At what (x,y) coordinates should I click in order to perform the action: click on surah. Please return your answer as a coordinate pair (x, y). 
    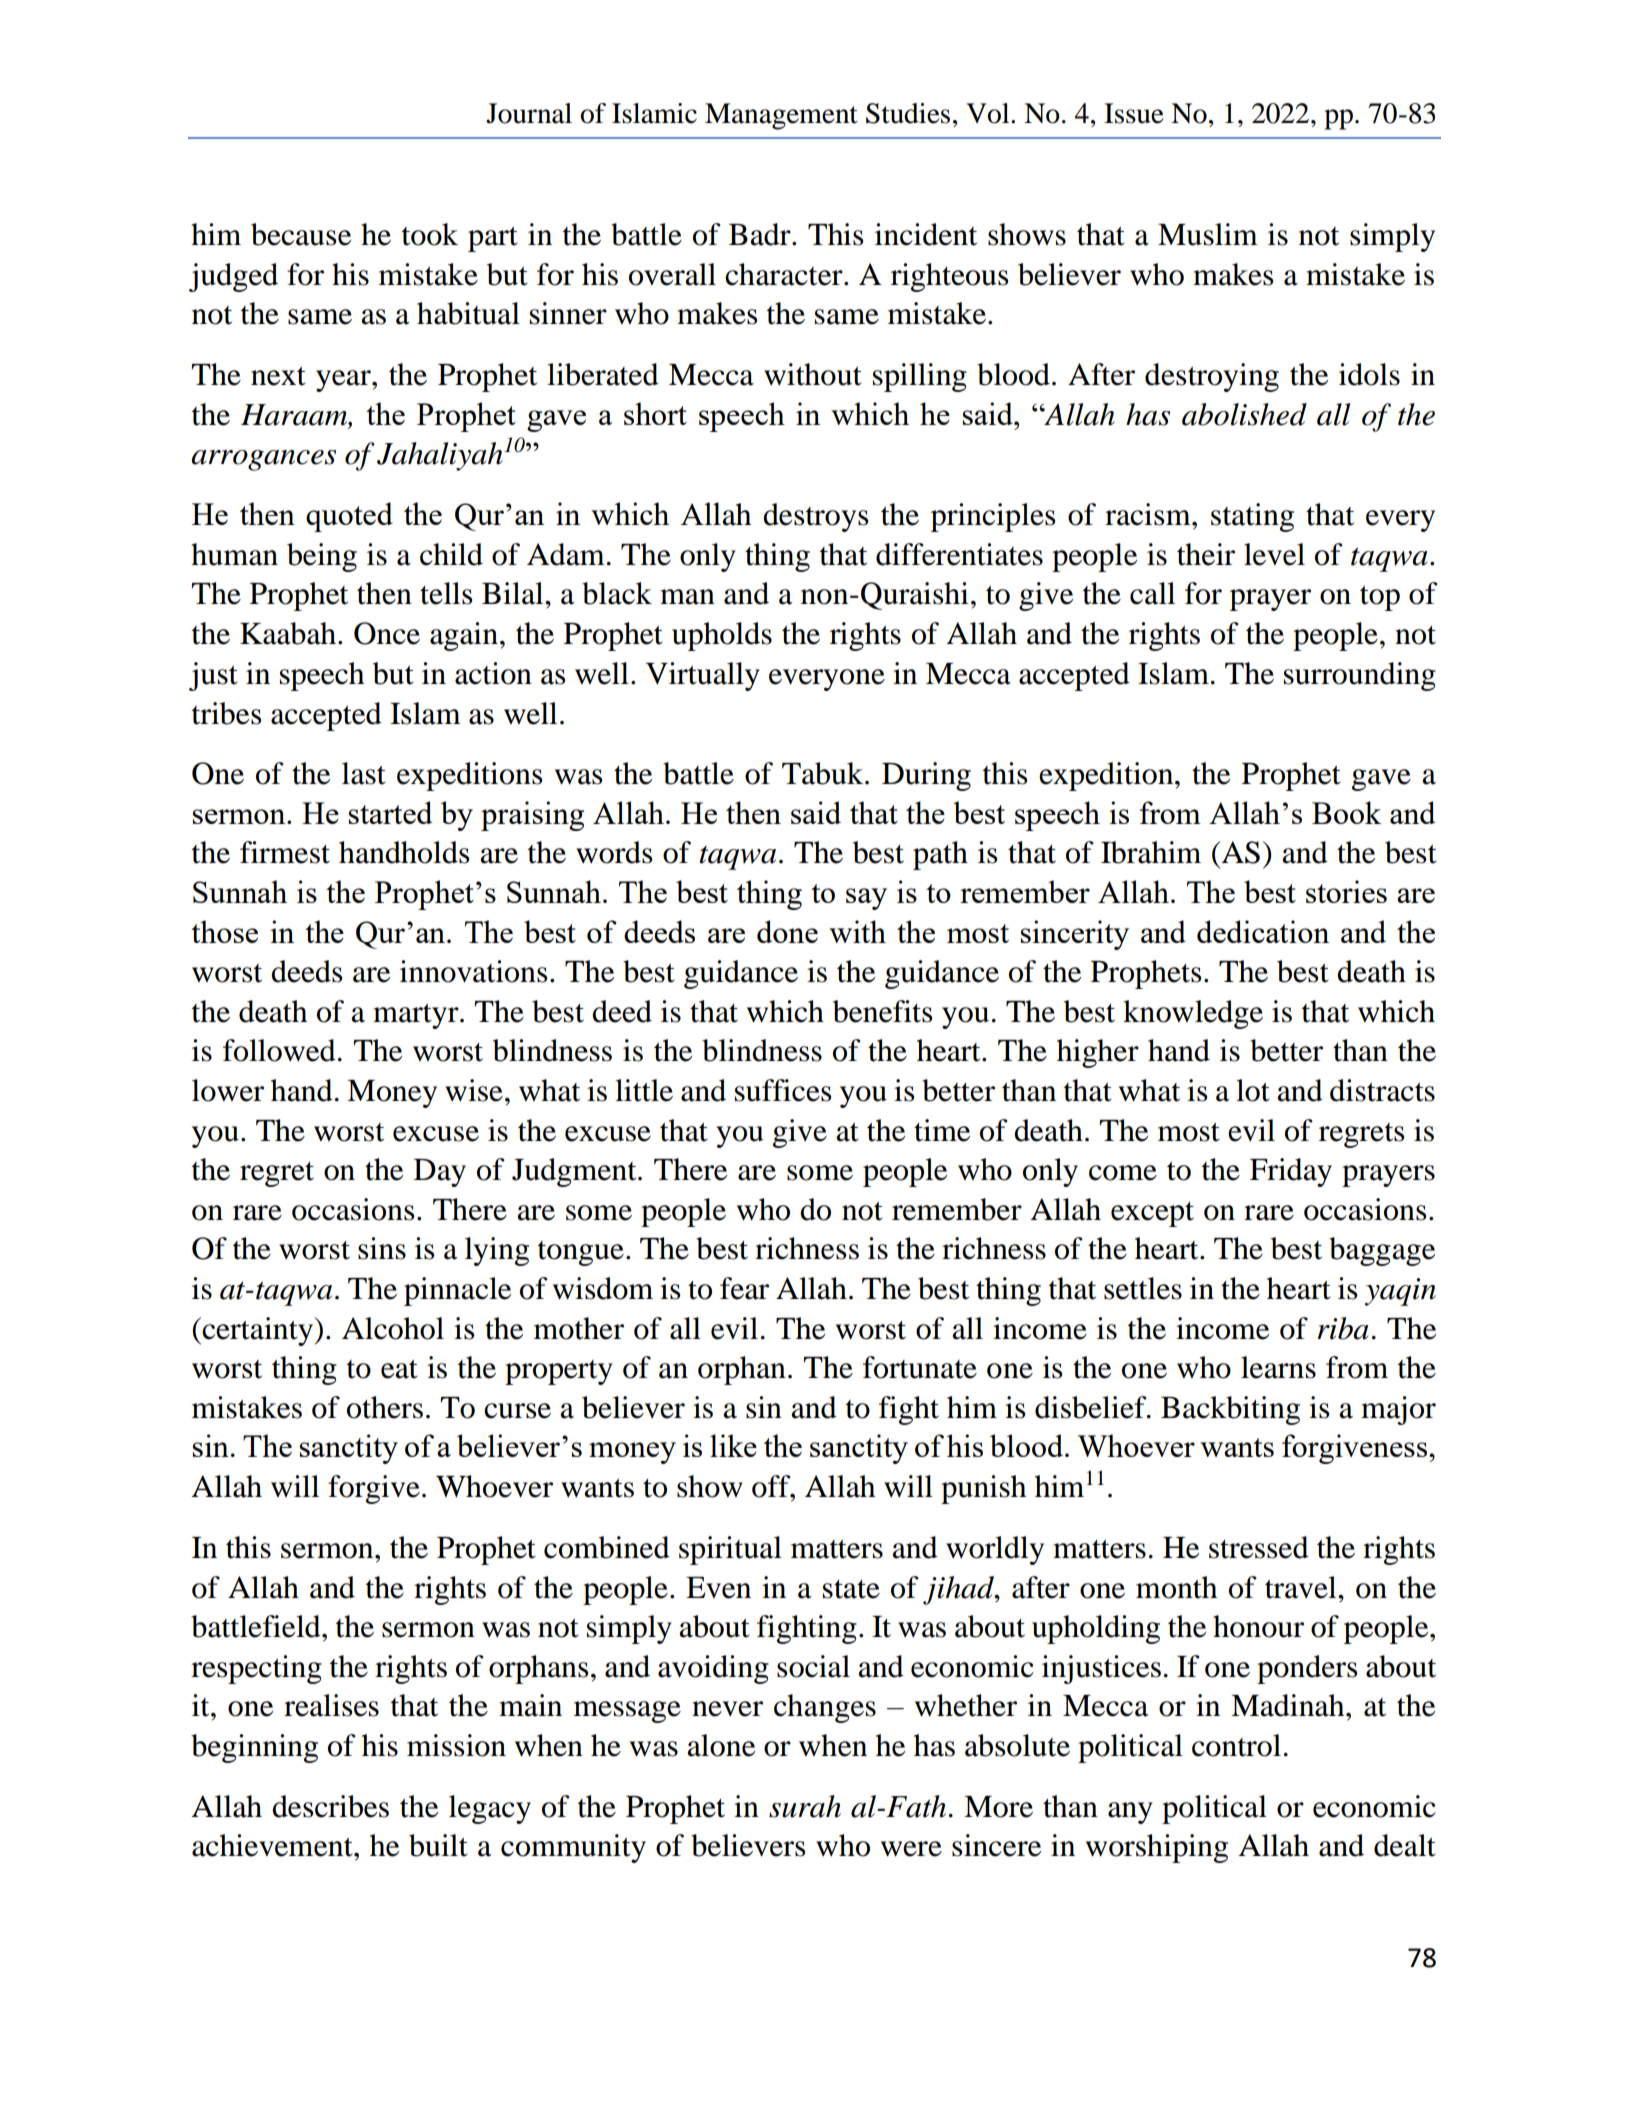
    Looking at the image, I should click on (805, 1806).
